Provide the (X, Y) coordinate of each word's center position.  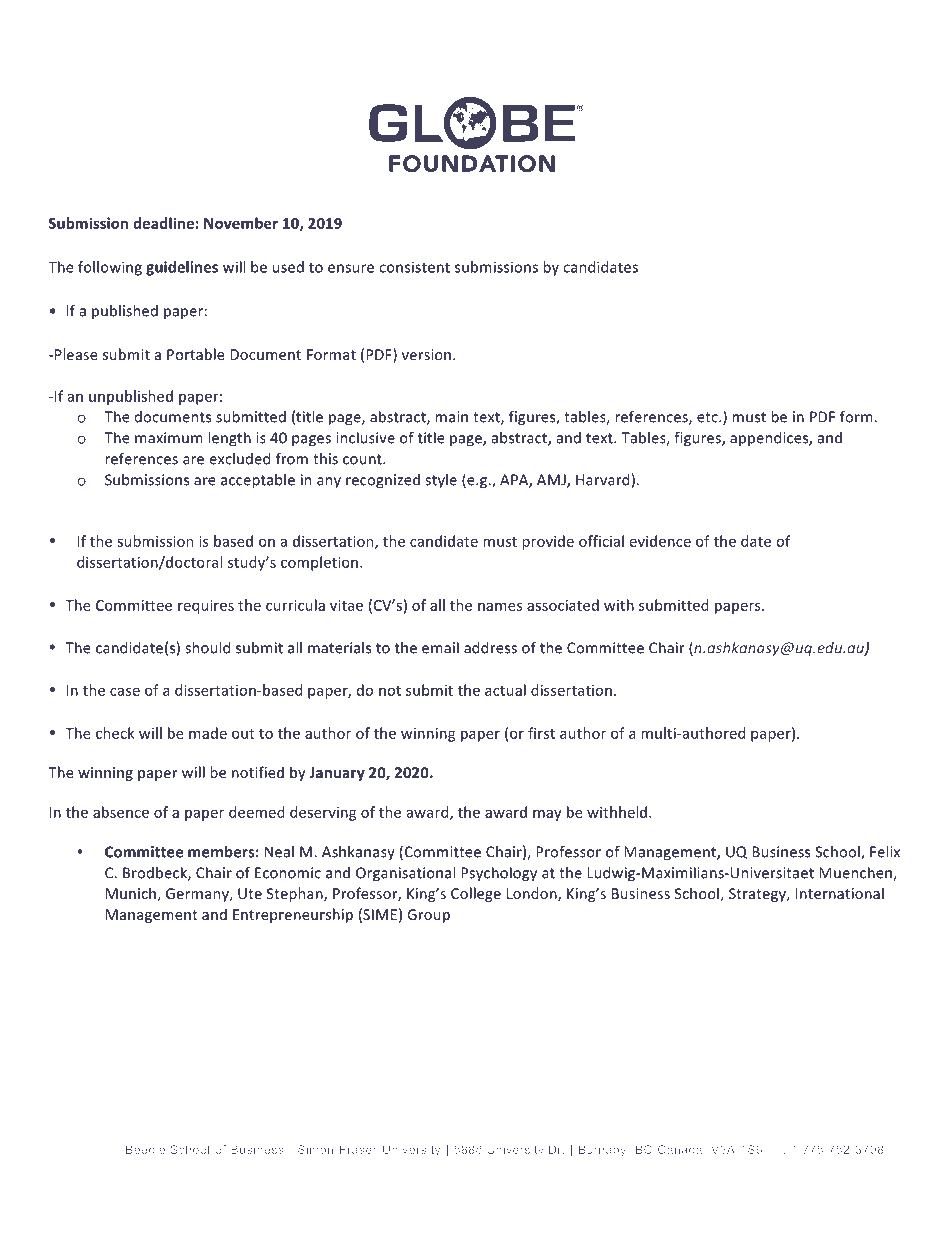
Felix (885, 852)
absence (121, 812)
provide (548, 542)
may (547, 815)
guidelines (182, 268)
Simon (315, 1149)
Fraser (358, 1149)
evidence (660, 541)
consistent (414, 267)
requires (206, 607)
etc (708, 417)
